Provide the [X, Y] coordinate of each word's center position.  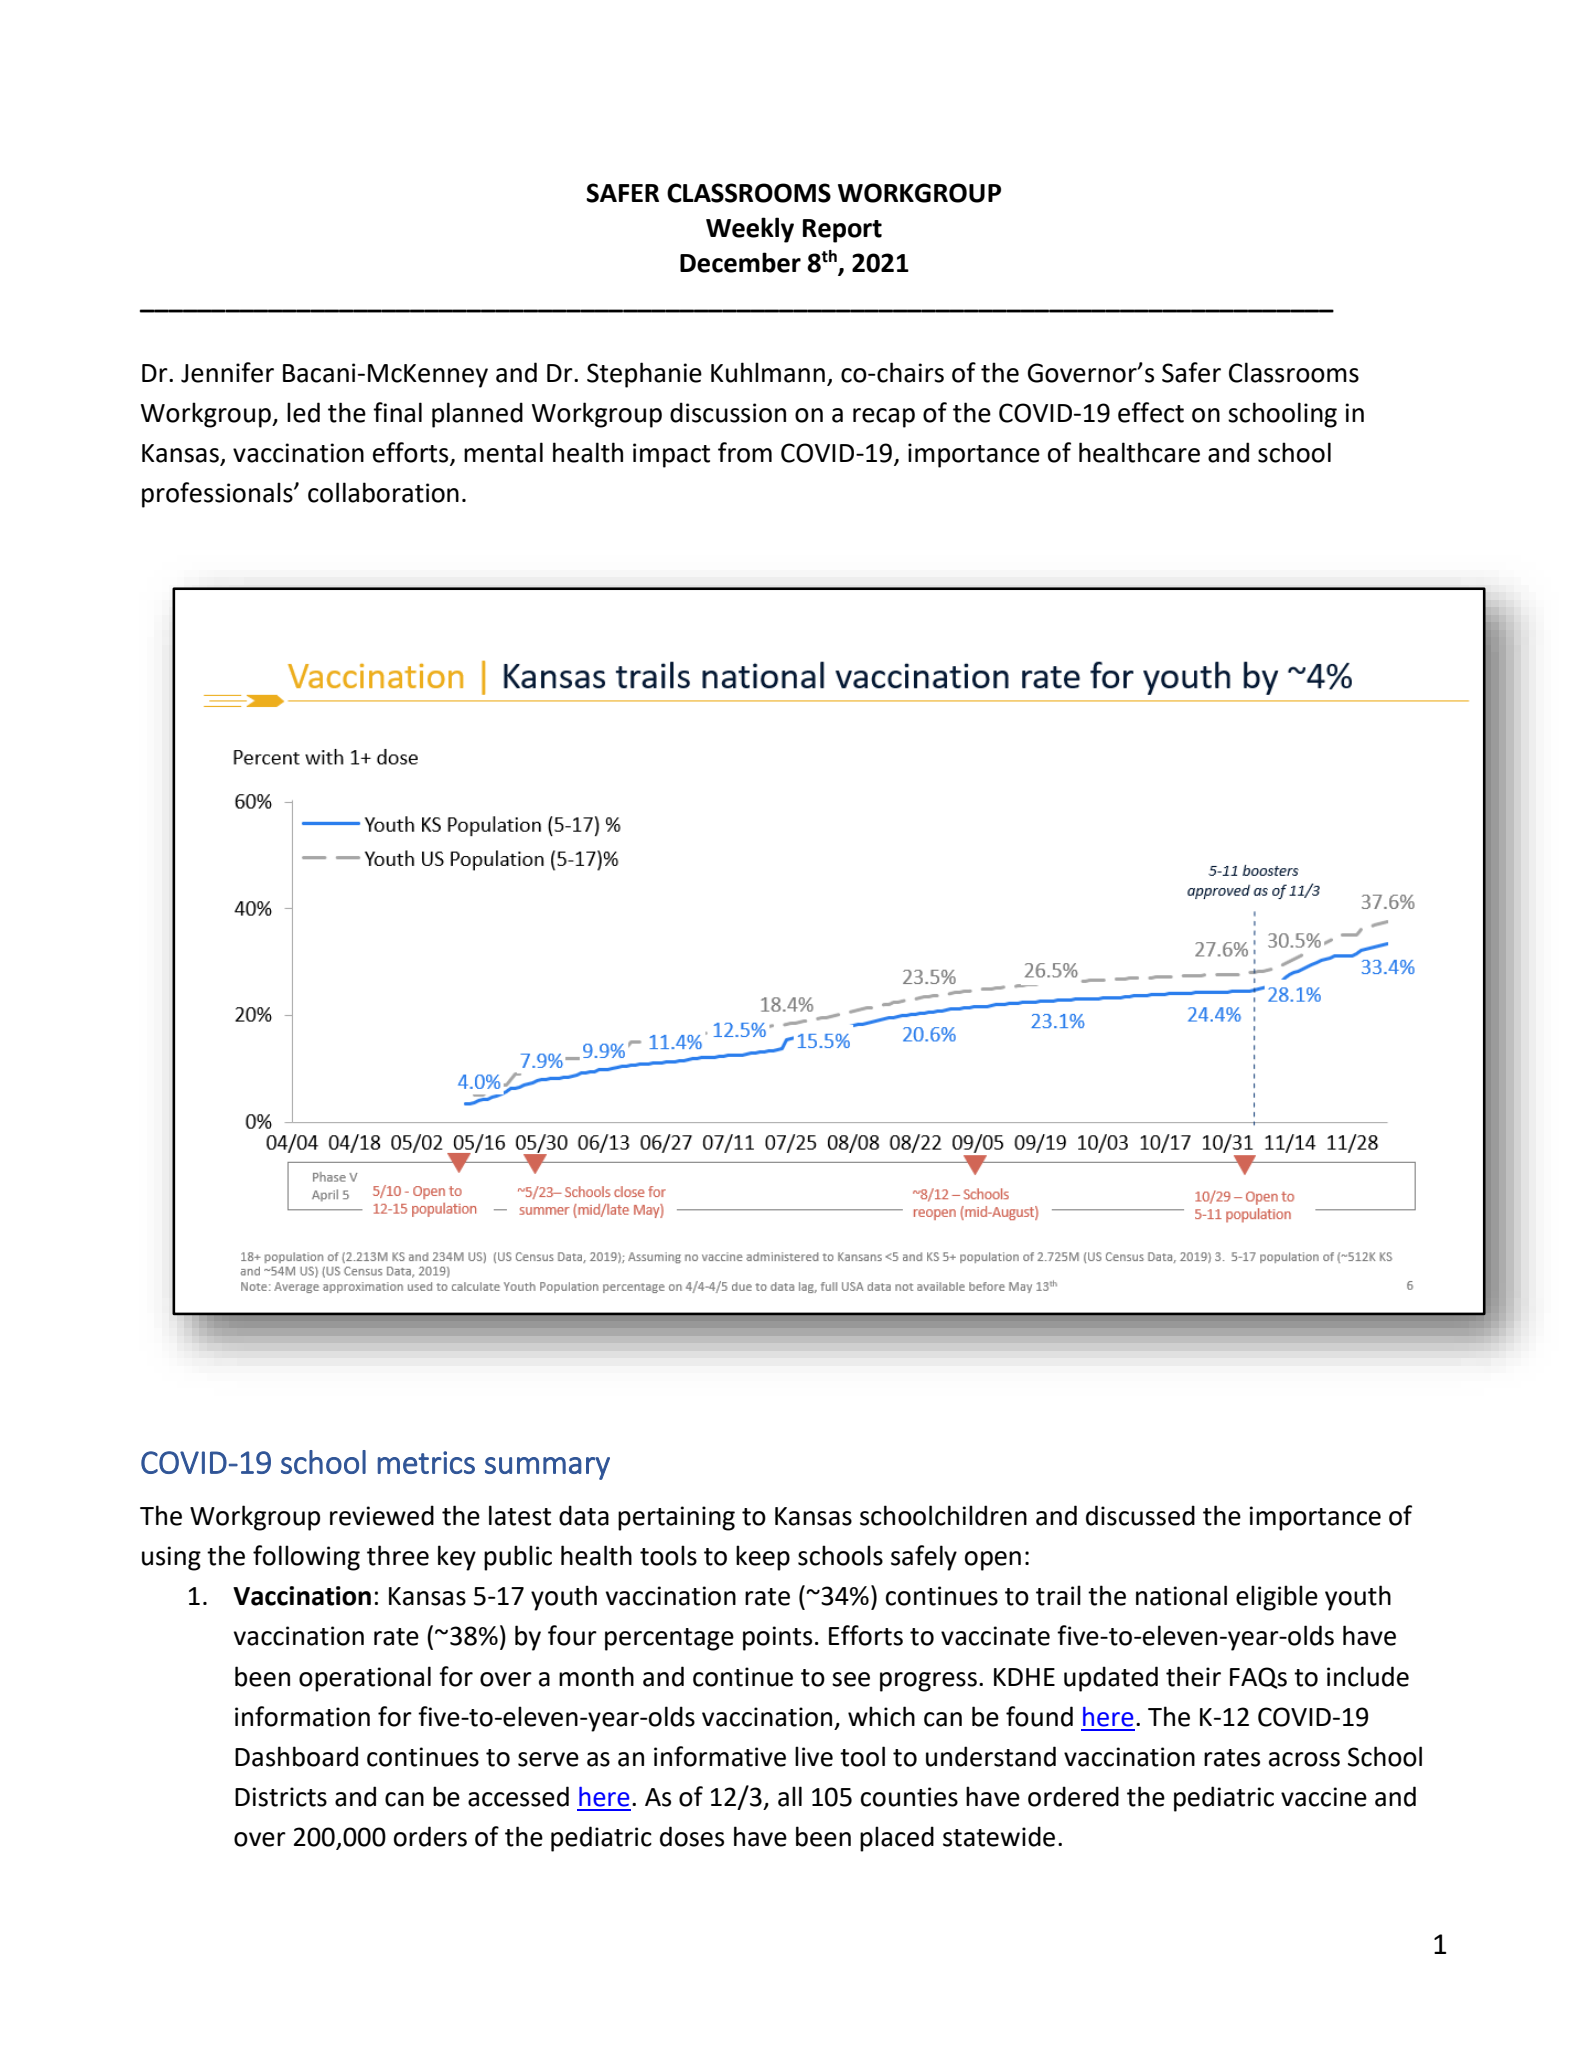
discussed [1140, 1515]
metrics [426, 1462]
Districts [281, 1797]
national [1181, 1595]
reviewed [382, 1515]
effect [1151, 412]
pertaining [676, 1518]
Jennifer [227, 372]
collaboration [383, 492]
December [740, 262]
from [745, 452]
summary [547, 1468]
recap [884, 418]
